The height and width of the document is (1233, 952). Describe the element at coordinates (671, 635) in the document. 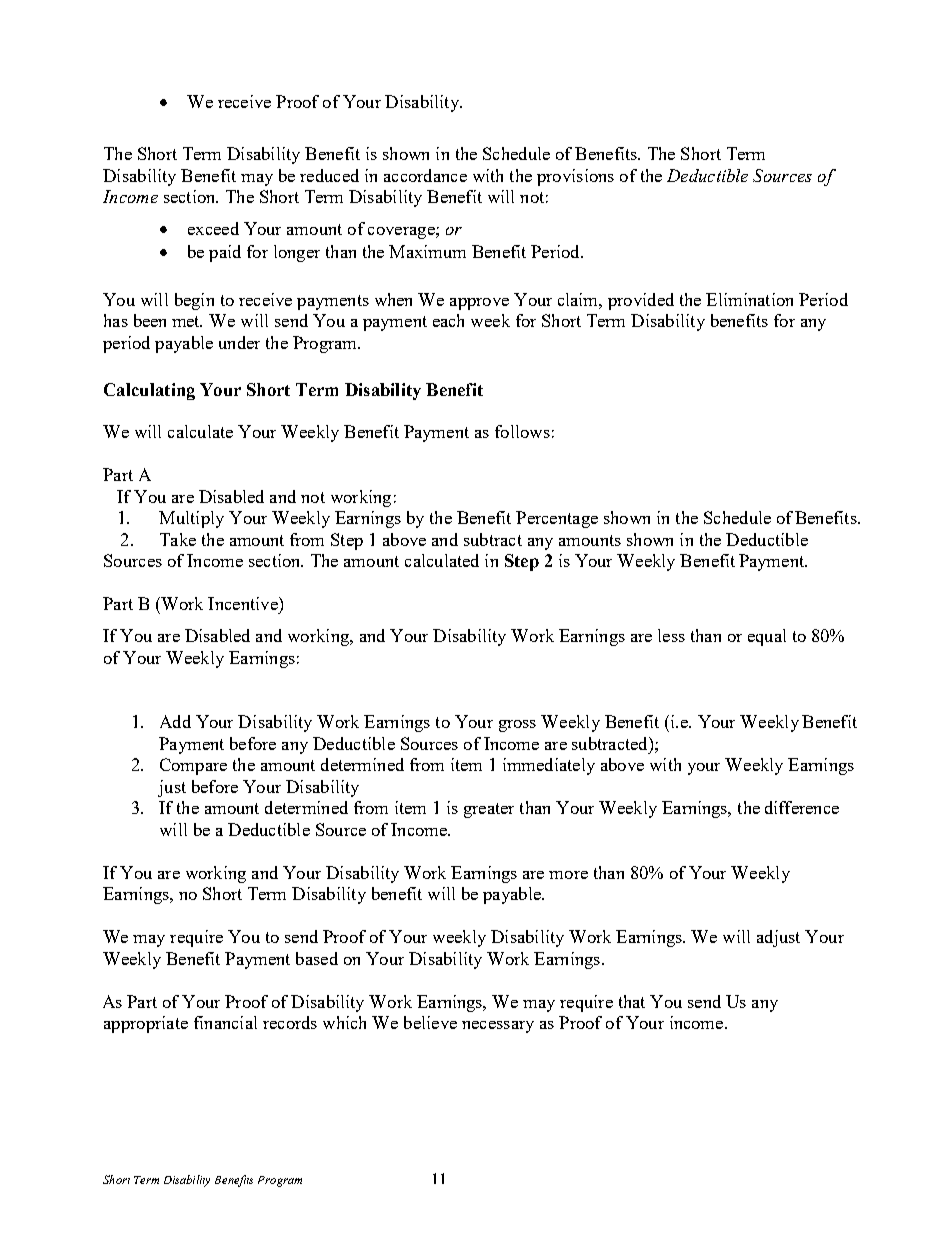

I see `less` at that location.
